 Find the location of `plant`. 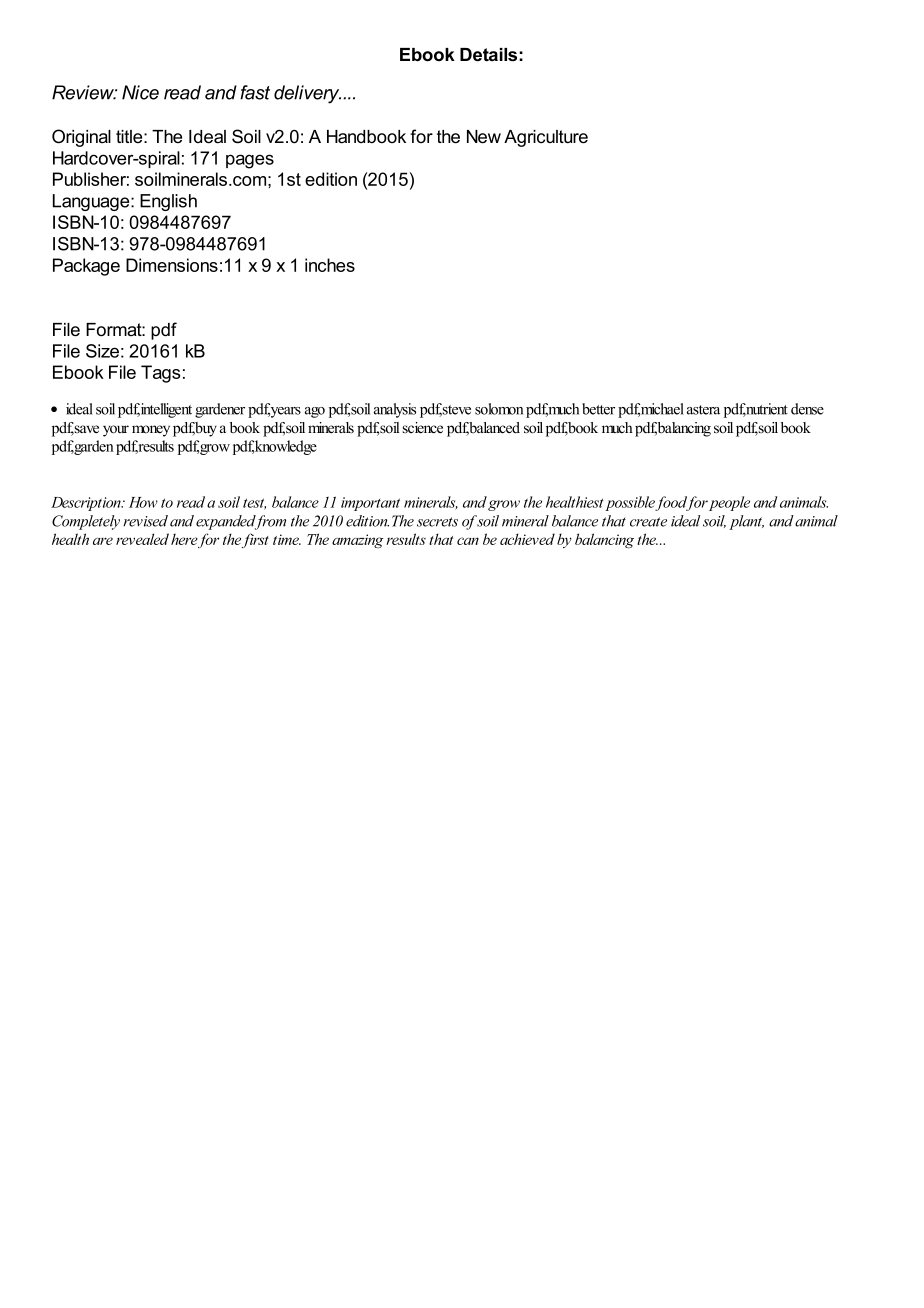

plant is located at coordinates (746, 522).
